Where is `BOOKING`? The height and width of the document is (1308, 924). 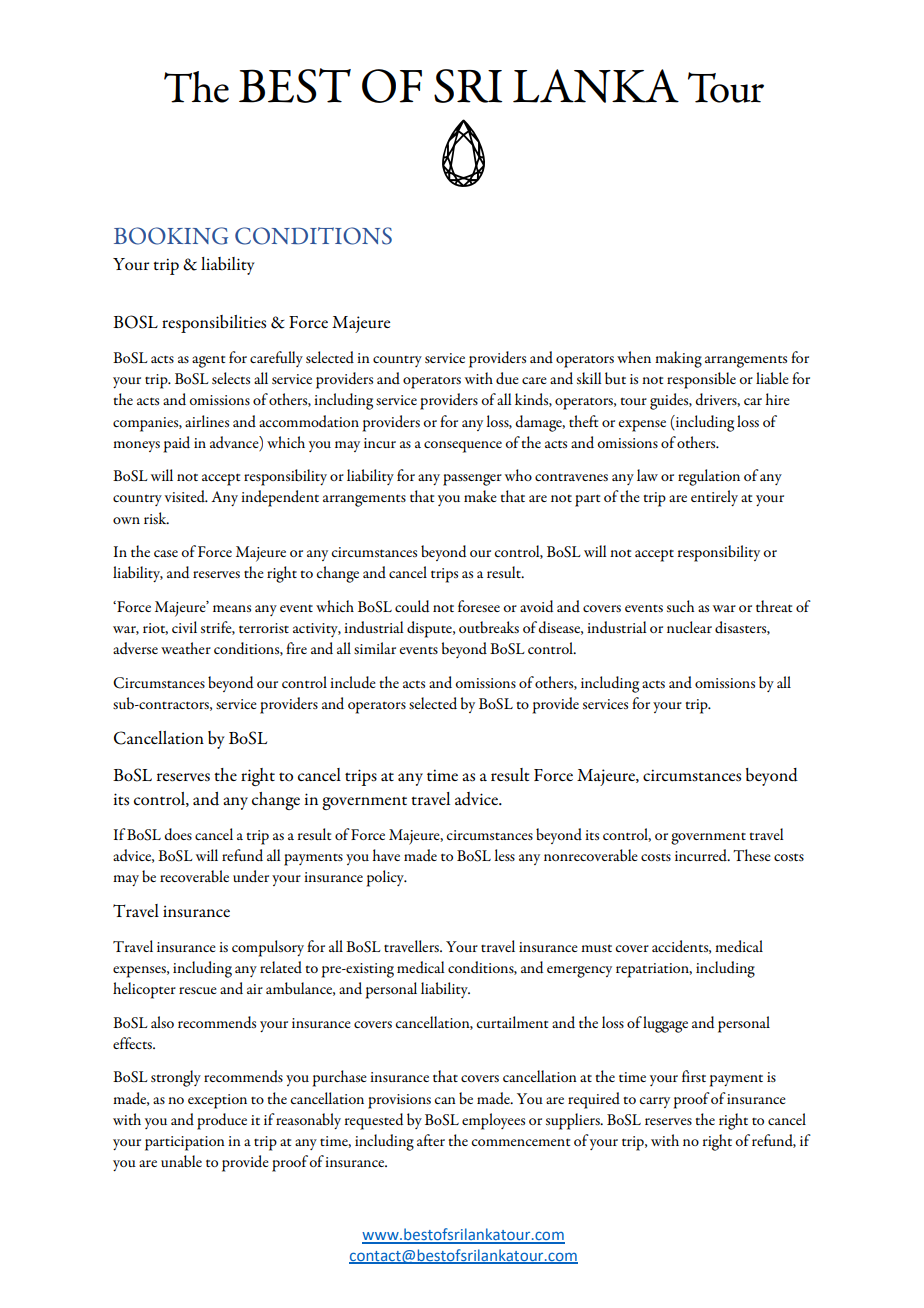
BOOKING is located at coordinates (171, 236).
